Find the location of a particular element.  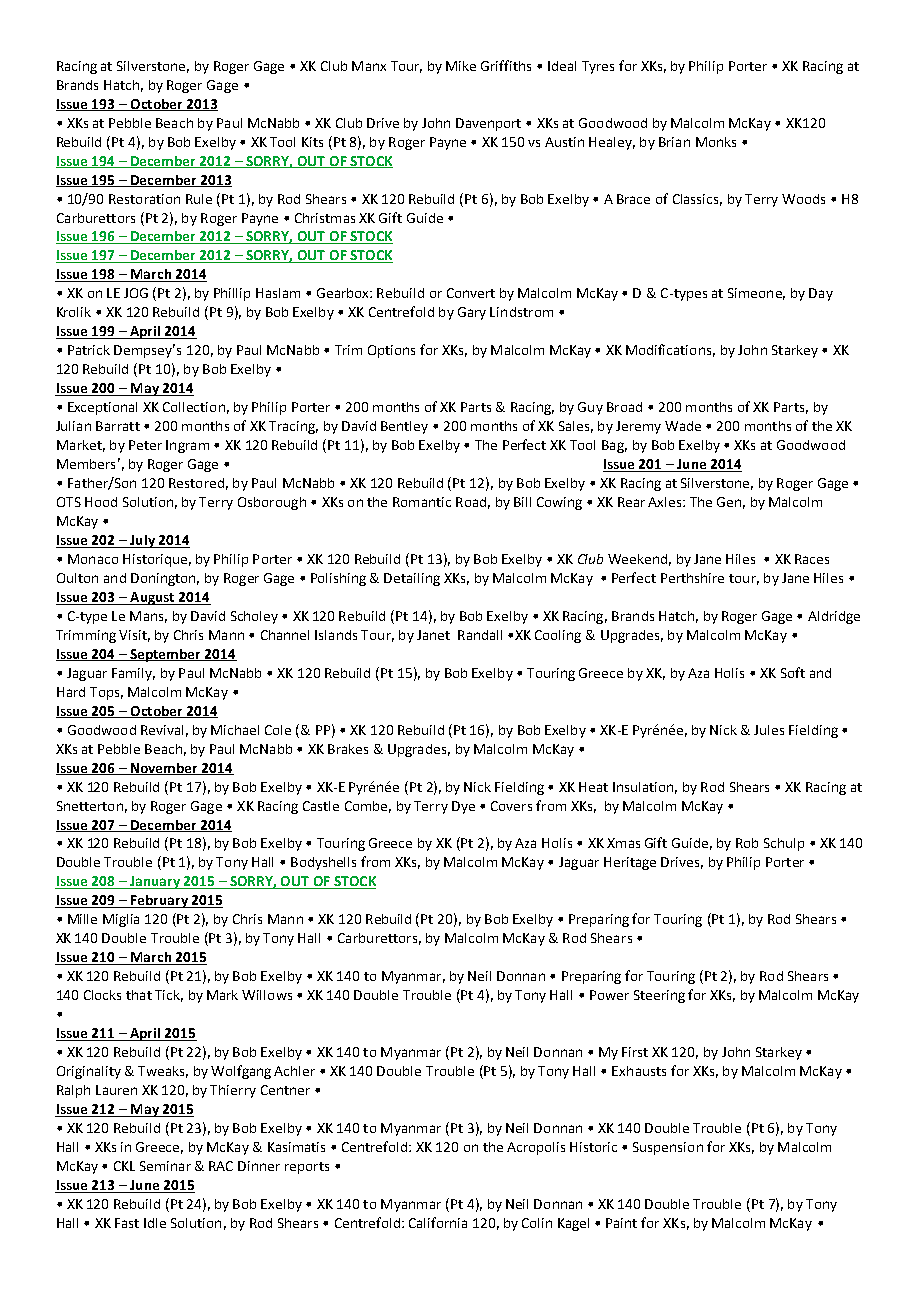

California is located at coordinates (438, 1222).
